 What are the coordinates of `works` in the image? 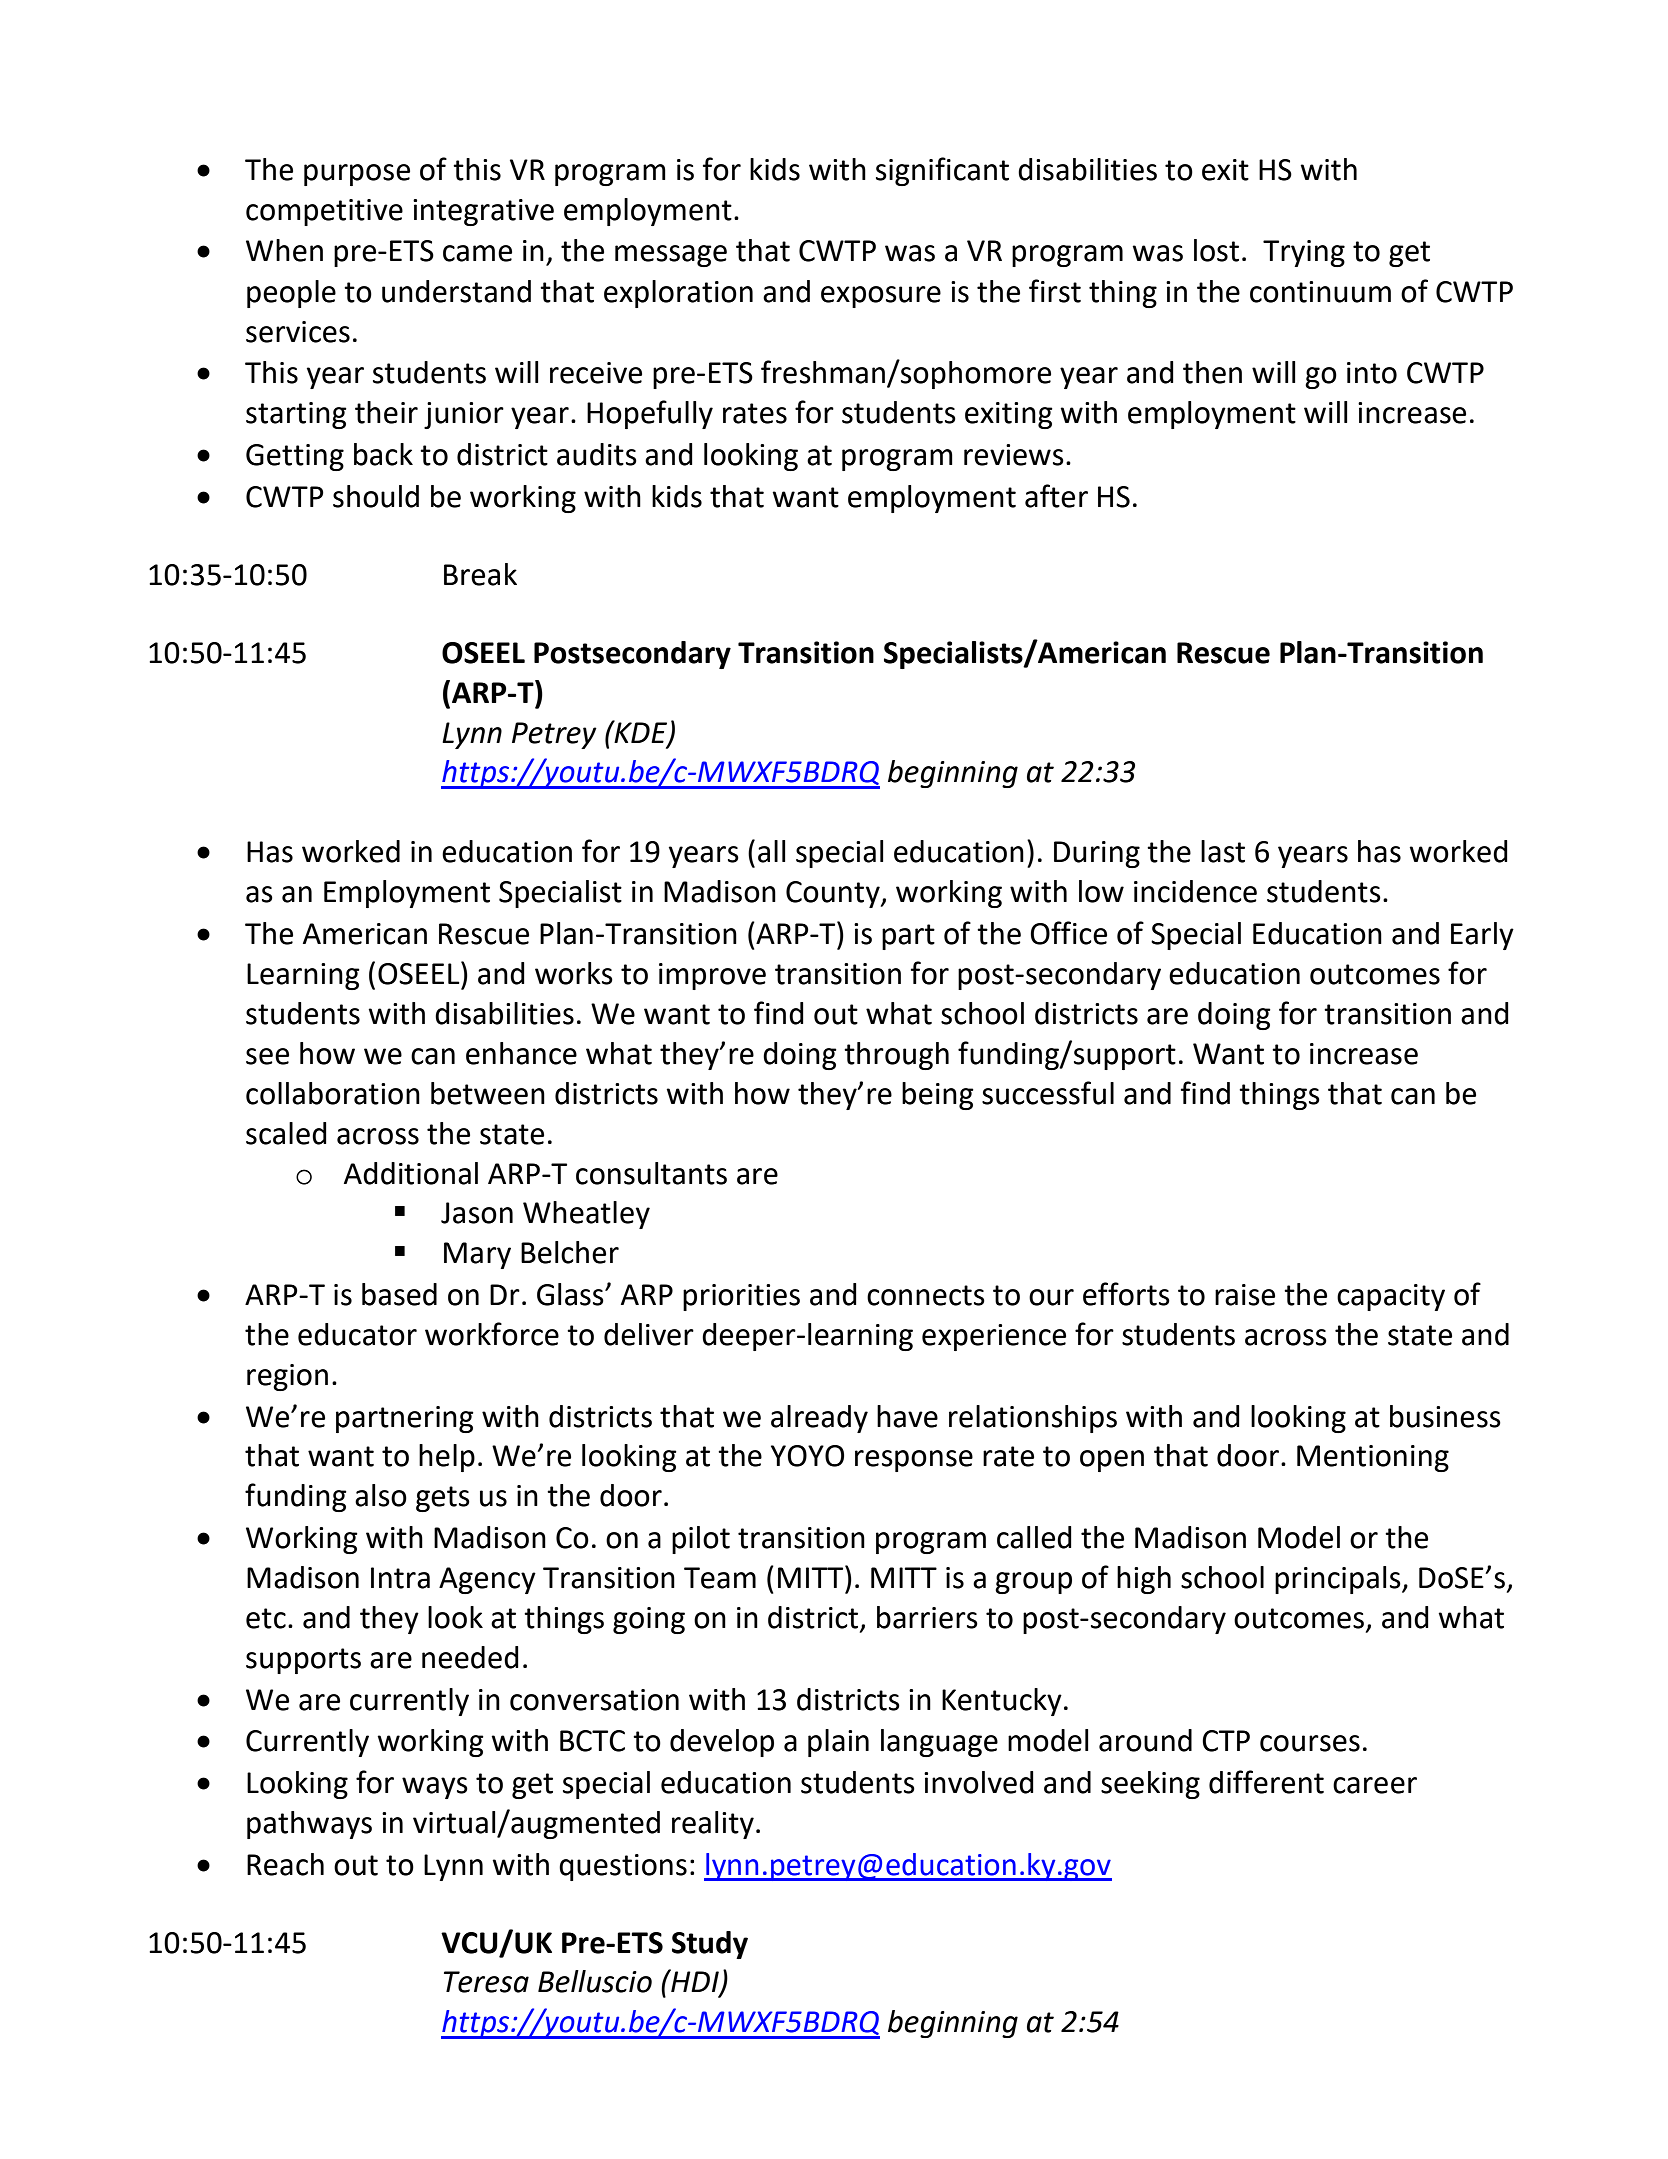 It's located at (574, 973).
